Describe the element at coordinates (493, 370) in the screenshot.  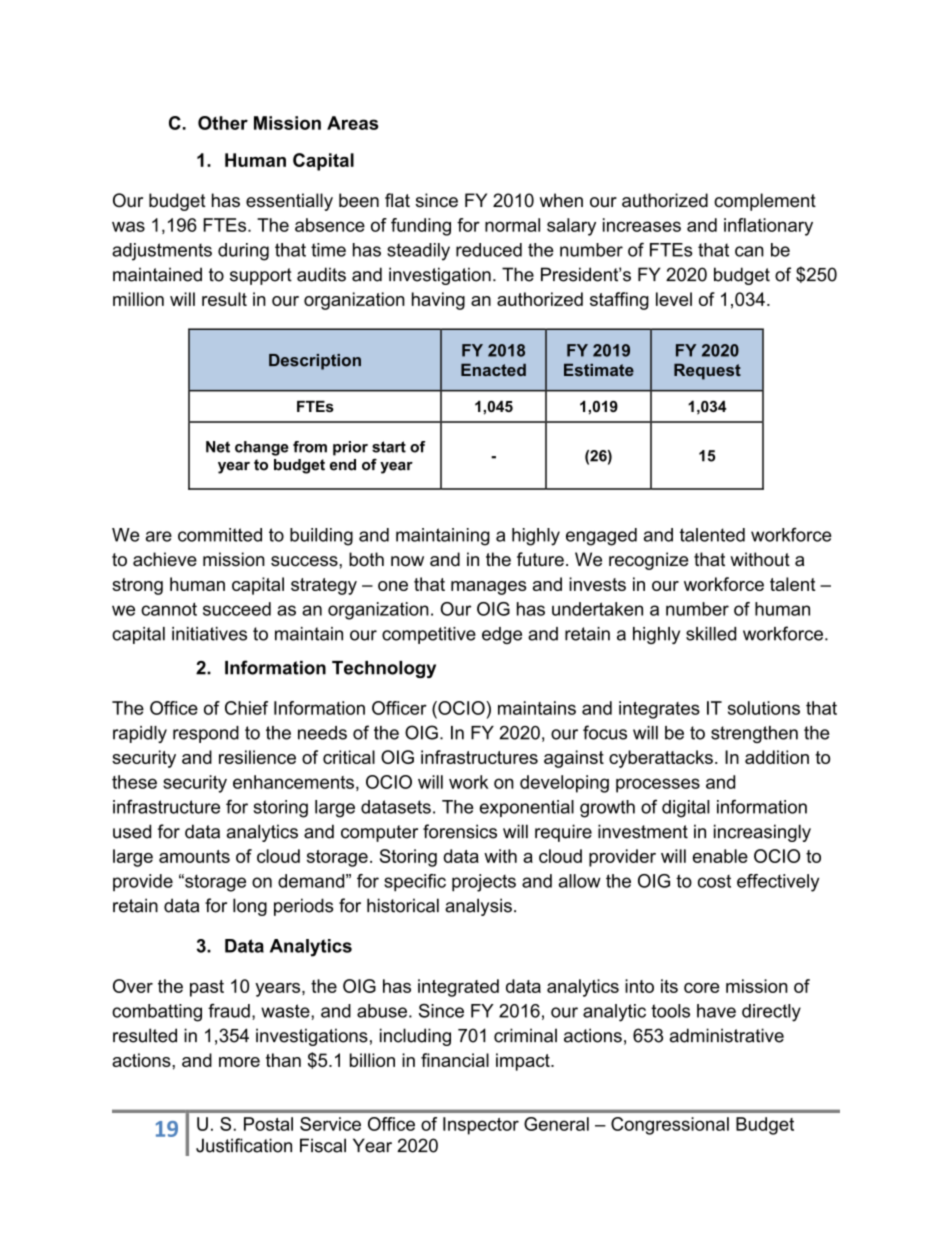
I see `Enacted` at that location.
